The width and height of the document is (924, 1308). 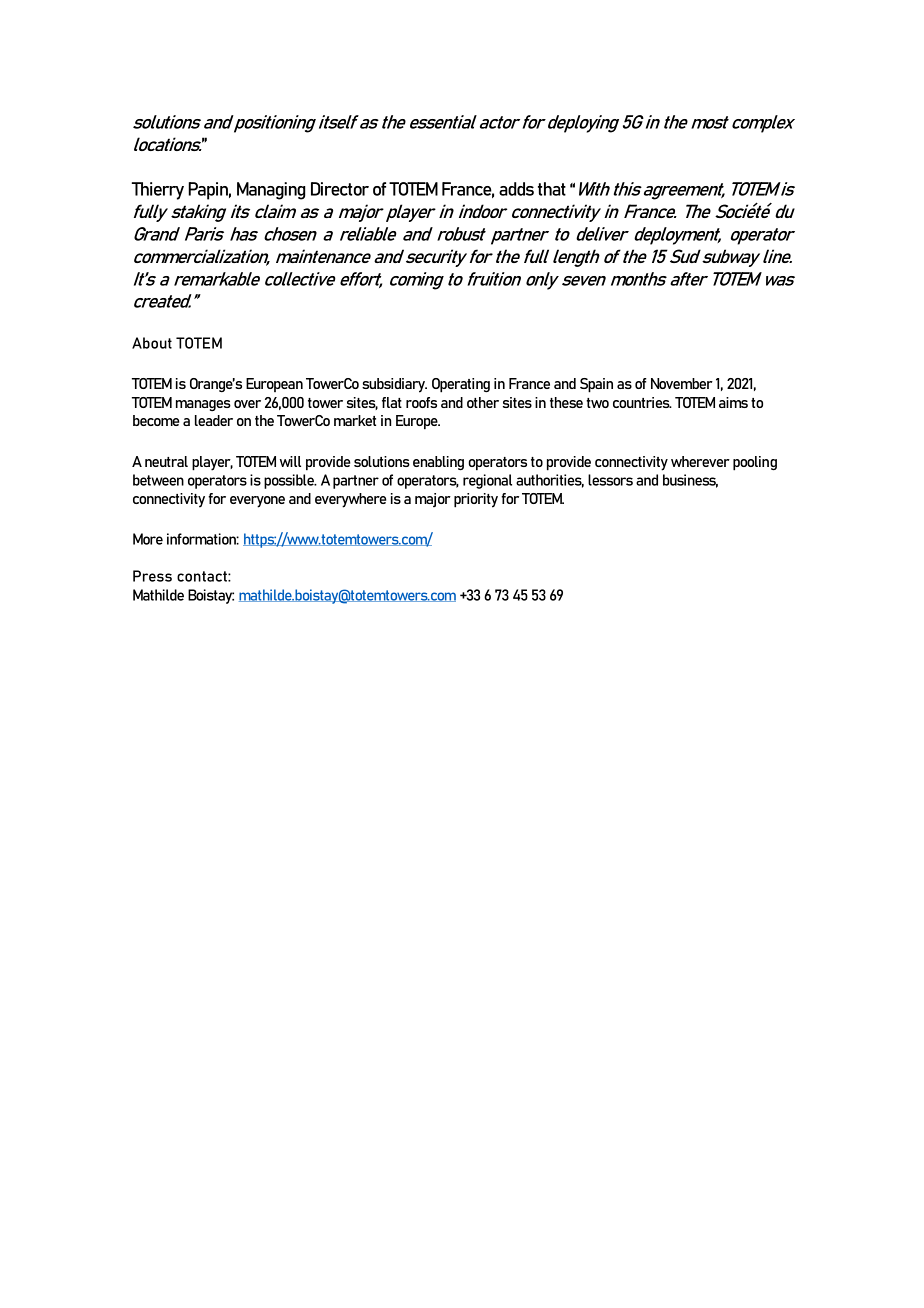 I want to click on adds, so click(x=516, y=189).
